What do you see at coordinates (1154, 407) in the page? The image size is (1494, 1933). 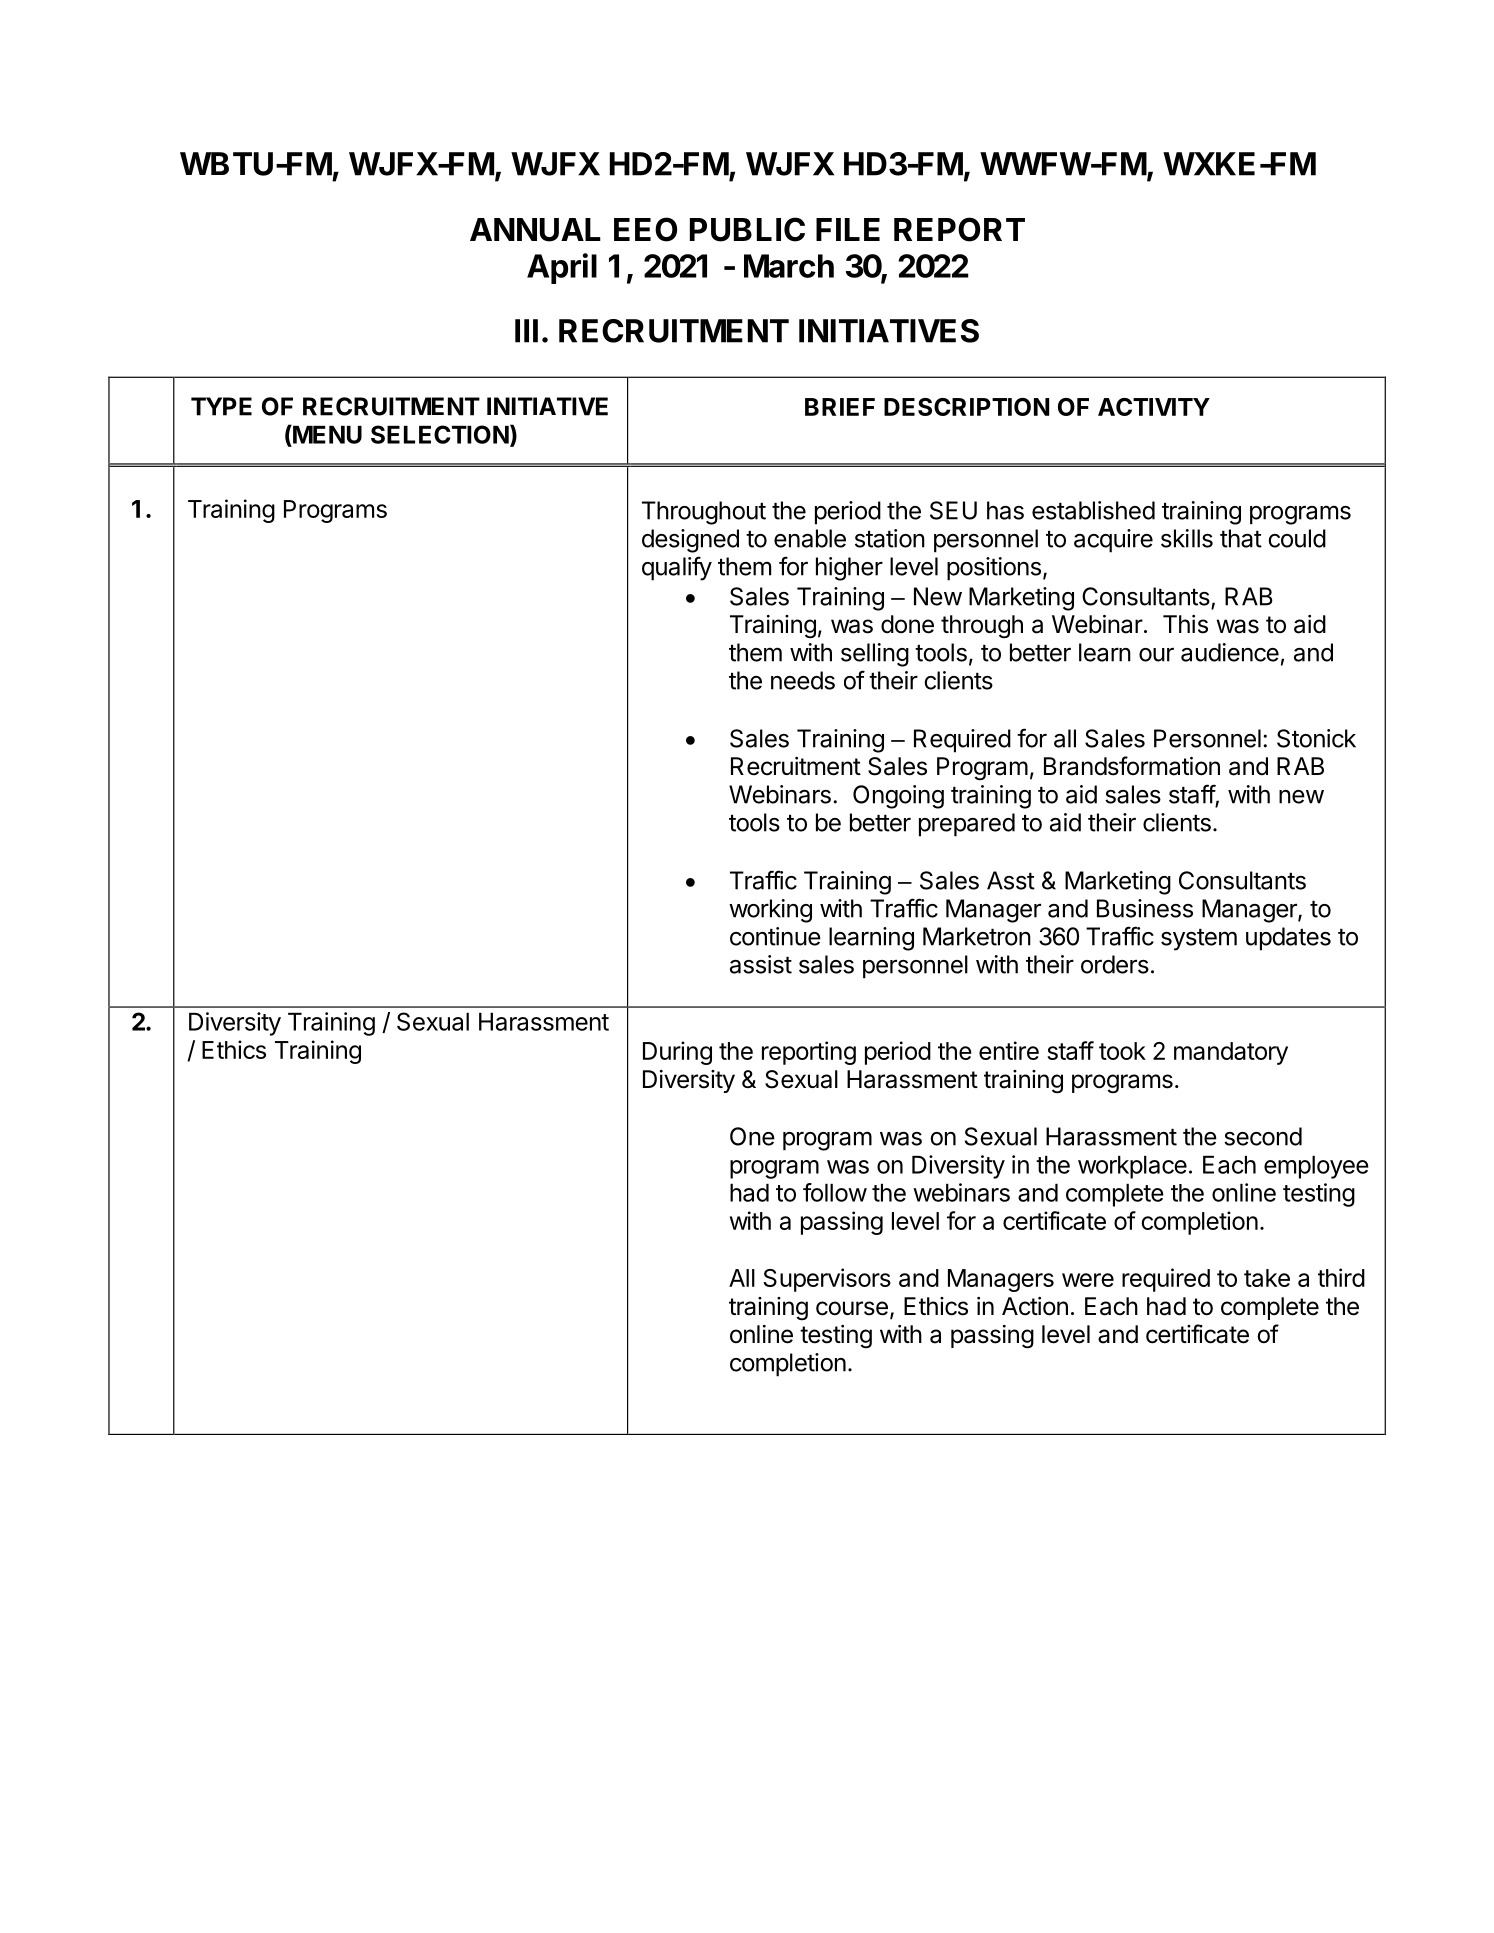 I see `ACTIVITY` at bounding box center [1154, 407].
